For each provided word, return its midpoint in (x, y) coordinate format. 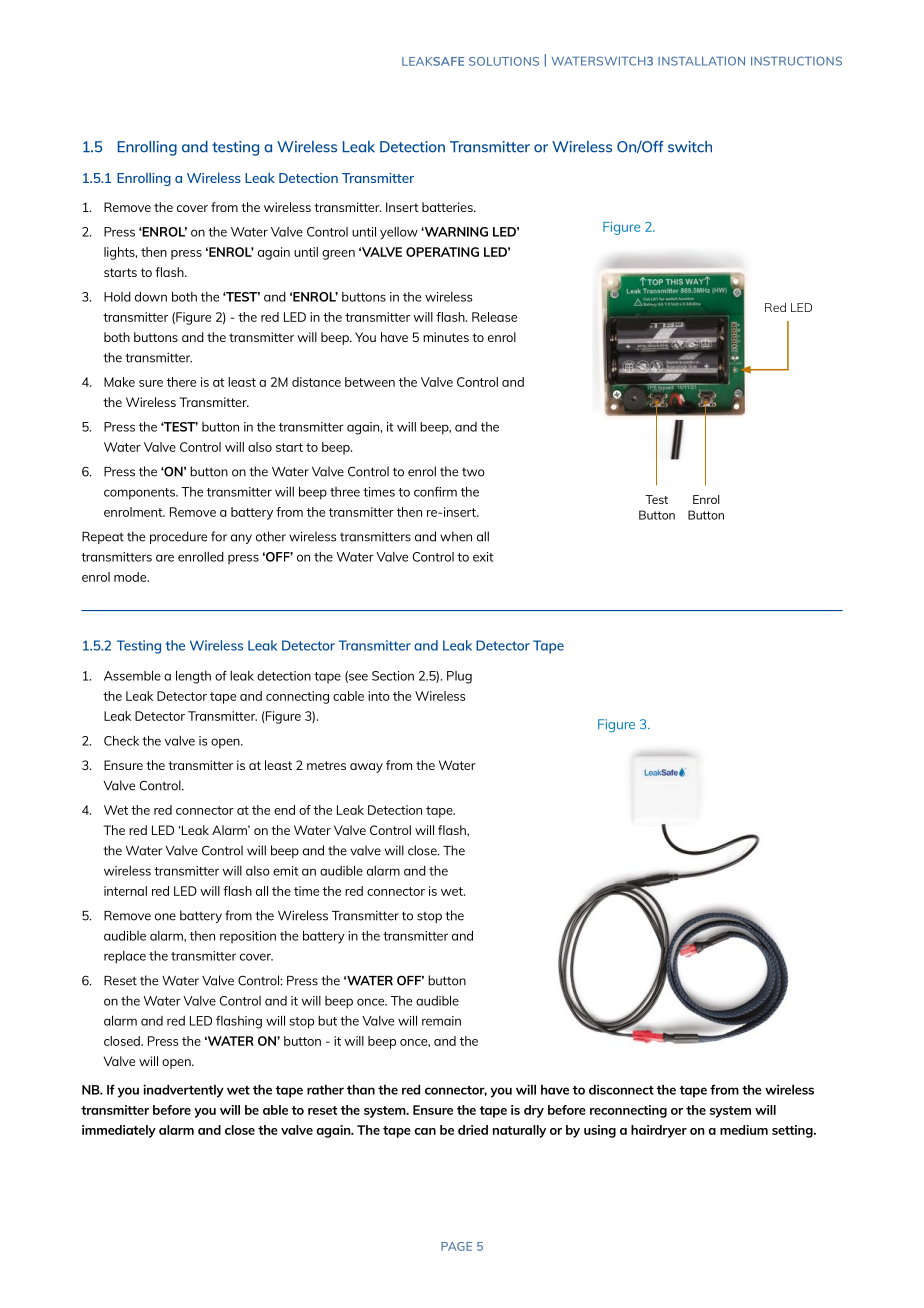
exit (483, 557)
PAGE (456, 1246)
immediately (119, 1131)
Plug (459, 677)
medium (744, 1130)
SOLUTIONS (504, 61)
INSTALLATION (701, 61)
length (193, 677)
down (151, 296)
